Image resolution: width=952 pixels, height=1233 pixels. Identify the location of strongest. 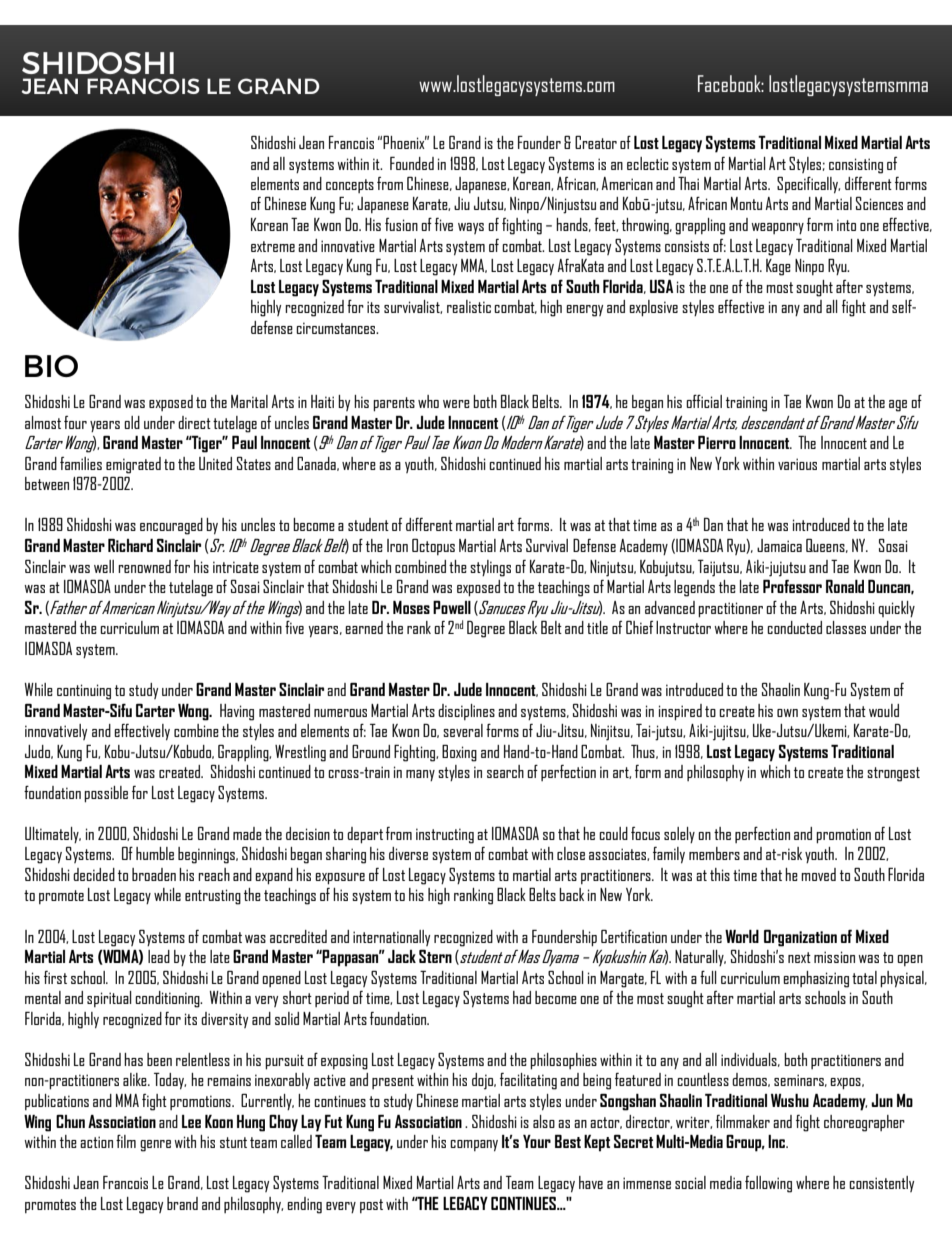
(893, 774).
